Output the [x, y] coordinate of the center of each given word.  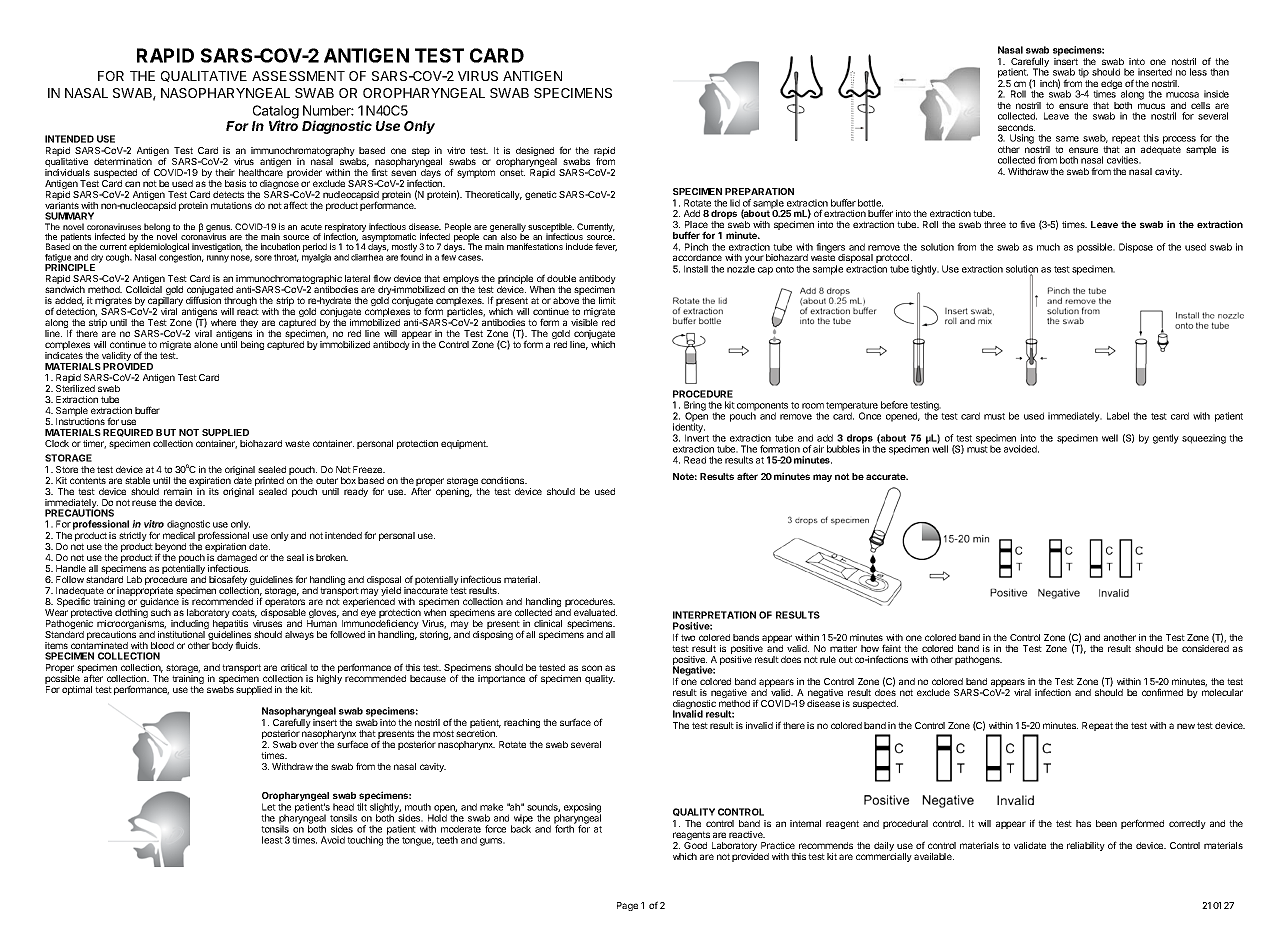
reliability [1086, 846]
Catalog [276, 113]
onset [512, 172]
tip [1083, 73]
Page [627, 906]
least [272, 840]
